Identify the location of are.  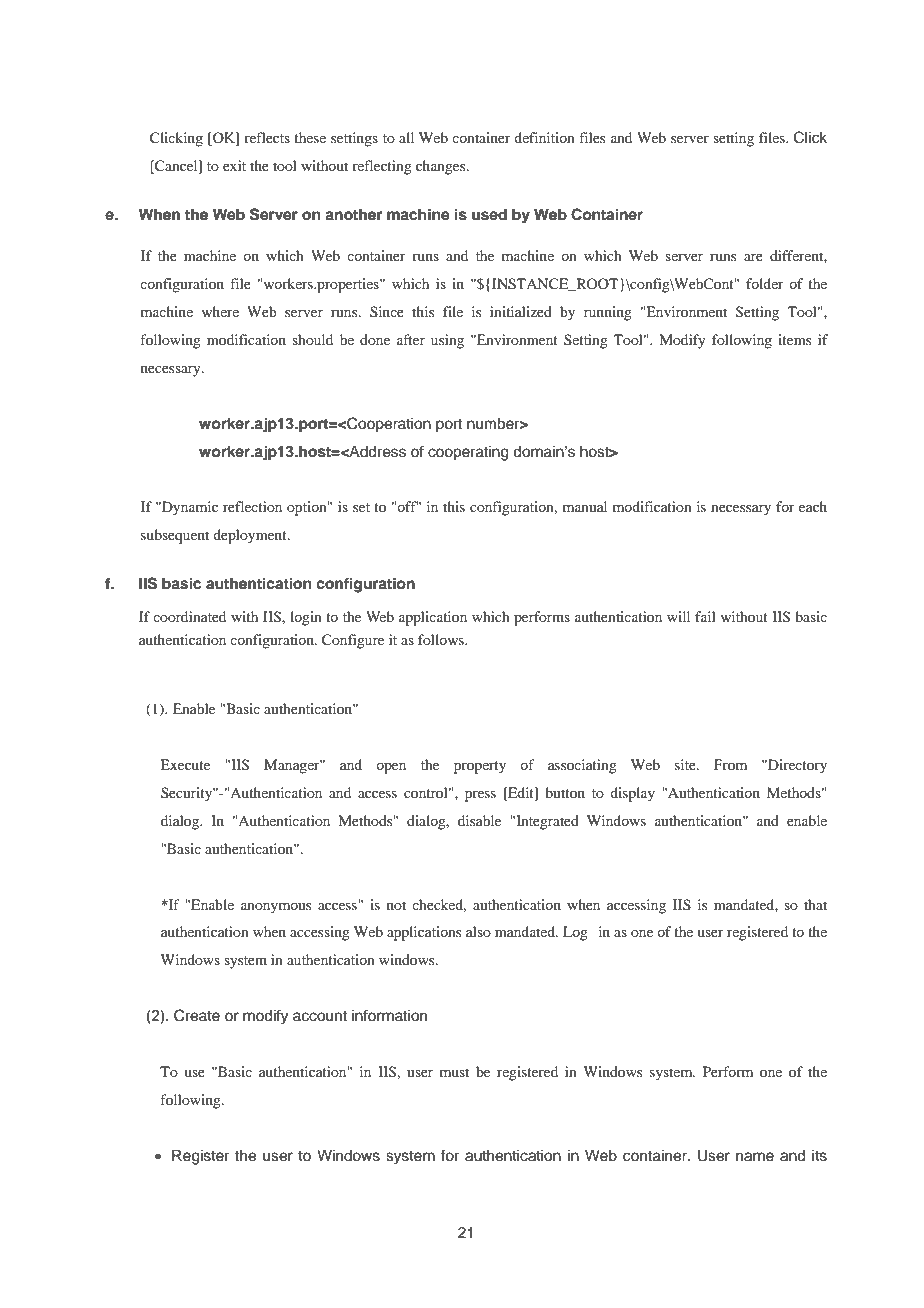
(753, 257).
